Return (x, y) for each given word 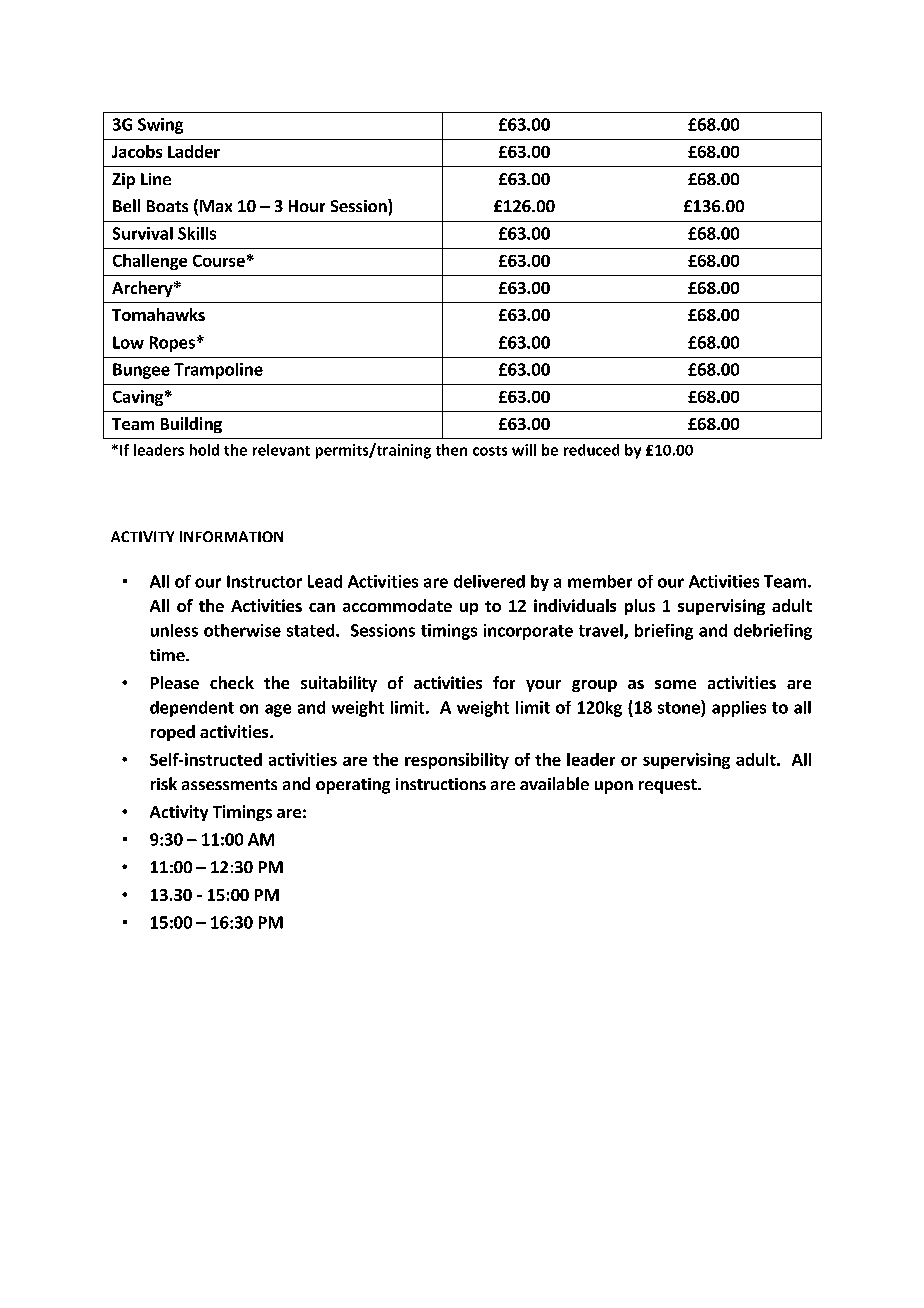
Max (216, 206)
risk (164, 783)
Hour (307, 206)
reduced (591, 450)
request (669, 786)
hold (204, 450)
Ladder (194, 151)
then (451, 450)
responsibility (457, 761)
